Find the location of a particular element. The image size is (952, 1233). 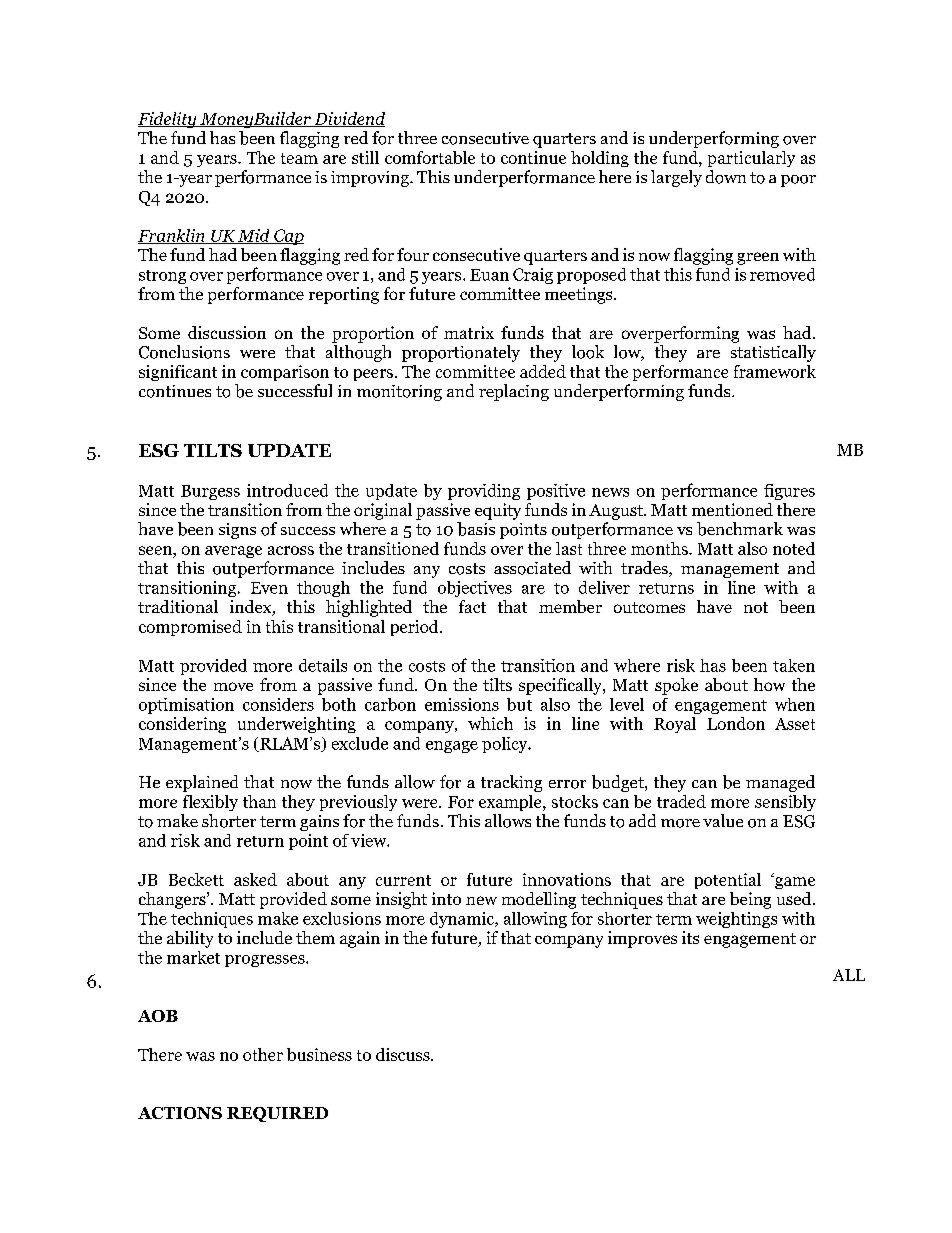

particularly is located at coordinates (751, 159).
